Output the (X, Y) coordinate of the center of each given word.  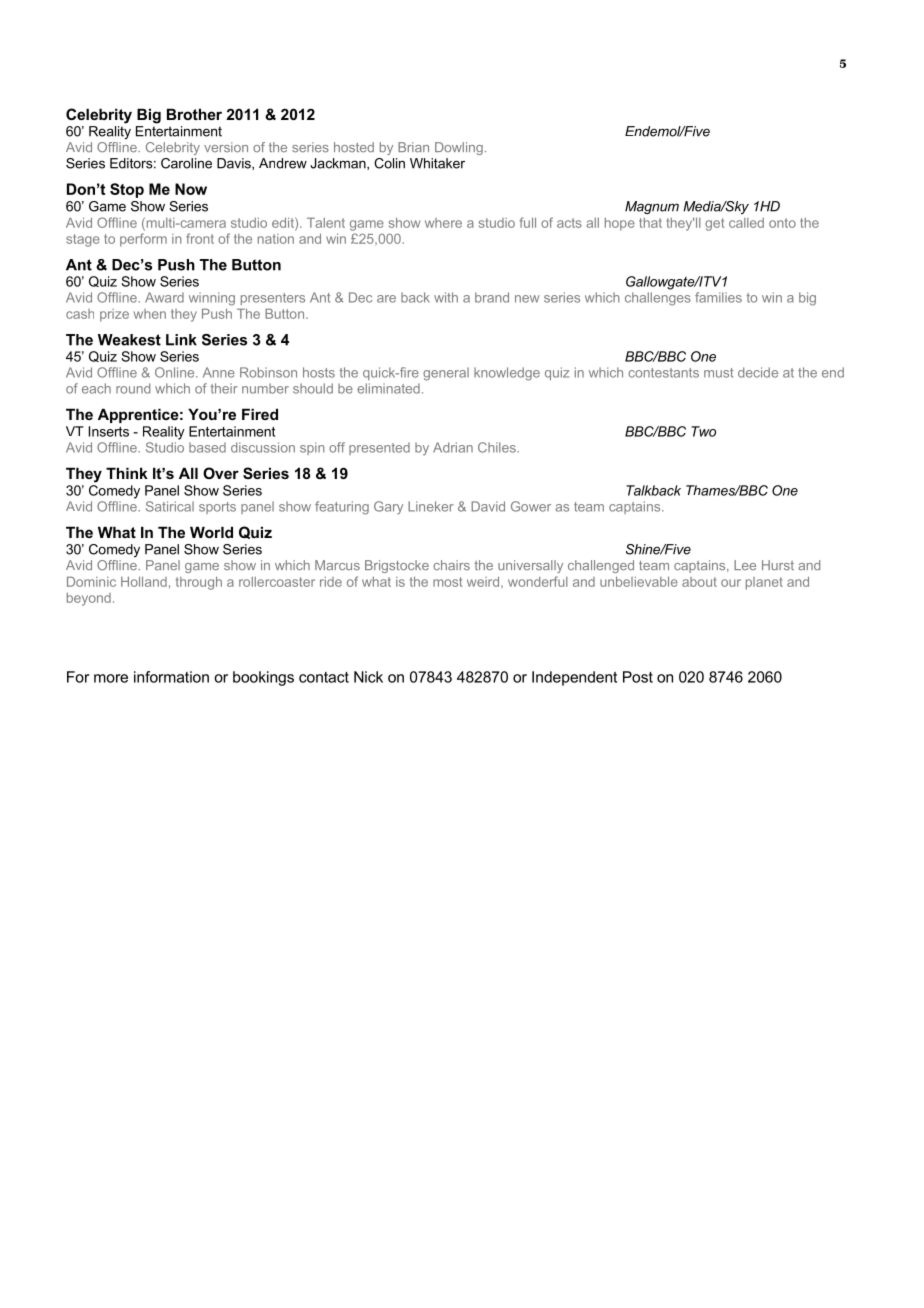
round (133, 388)
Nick (368, 677)
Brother (194, 114)
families (718, 297)
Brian (413, 147)
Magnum (652, 207)
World (211, 532)
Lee (745, 565)
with (446, 297)
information (171, 677)
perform (143, 240)
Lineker (431, 506)
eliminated (388, 388)
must (718, 373)
